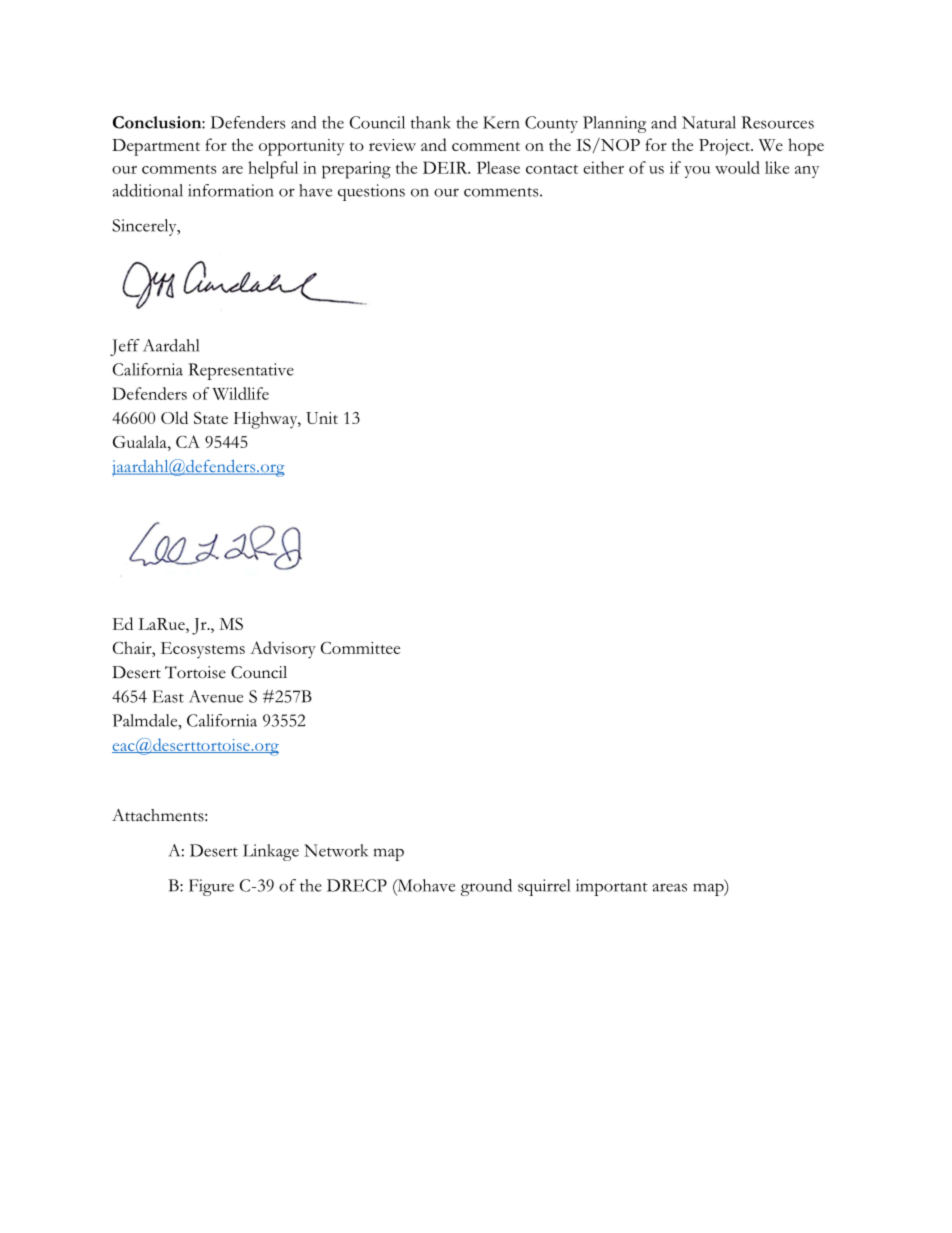 The height and width of the page is (1233, 952). I want to click on Advisory, so click(283, 650).
